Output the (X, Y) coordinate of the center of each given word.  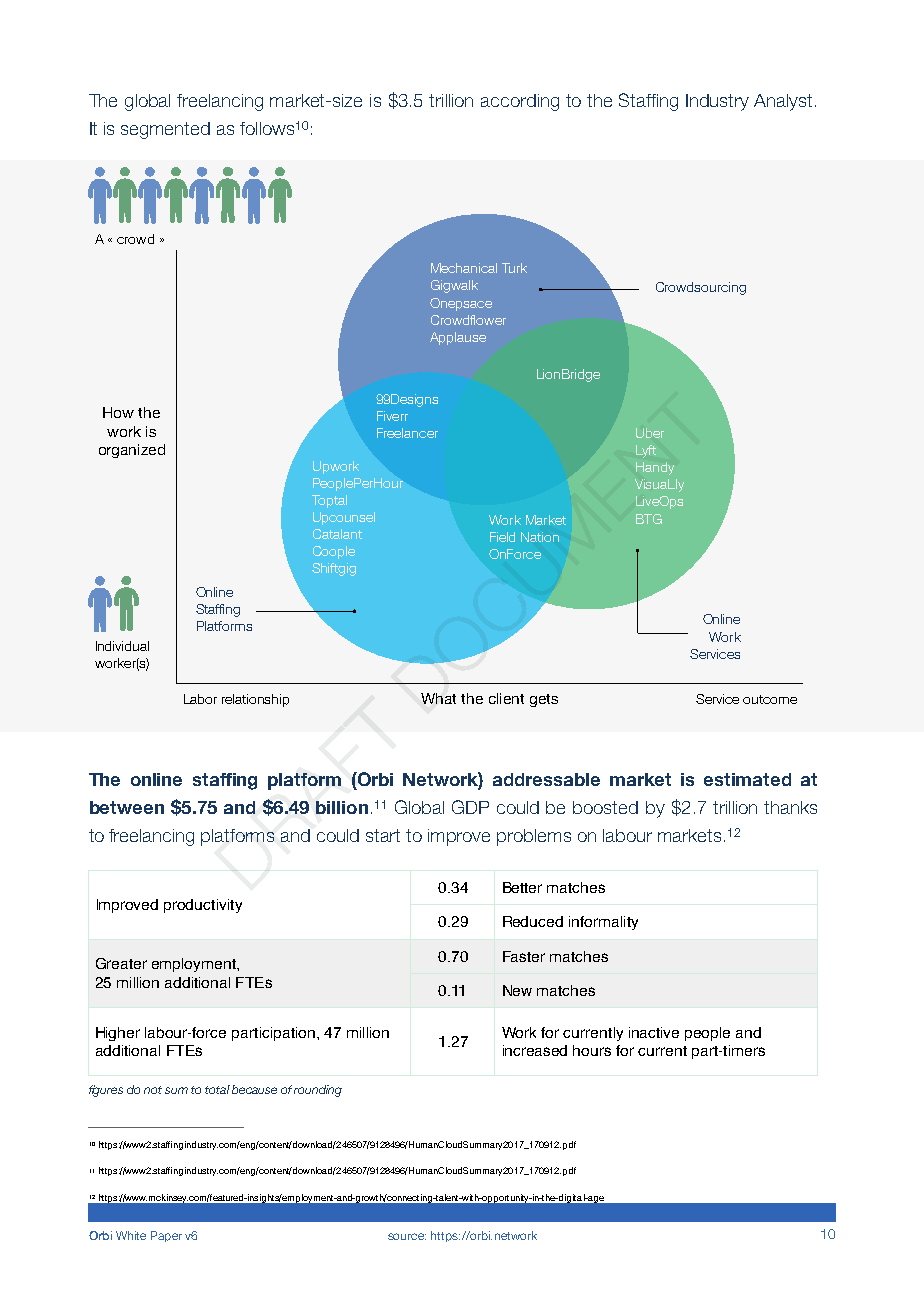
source (407, 1236)
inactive (654, 1032)
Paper (166, 1236)
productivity (203, 906)
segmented (165, 130)
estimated (747, 779)
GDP (470, 807)
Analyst (783, 102)
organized (132, 451)
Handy (655, 468)
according (520, 102)
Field (502, 537)
